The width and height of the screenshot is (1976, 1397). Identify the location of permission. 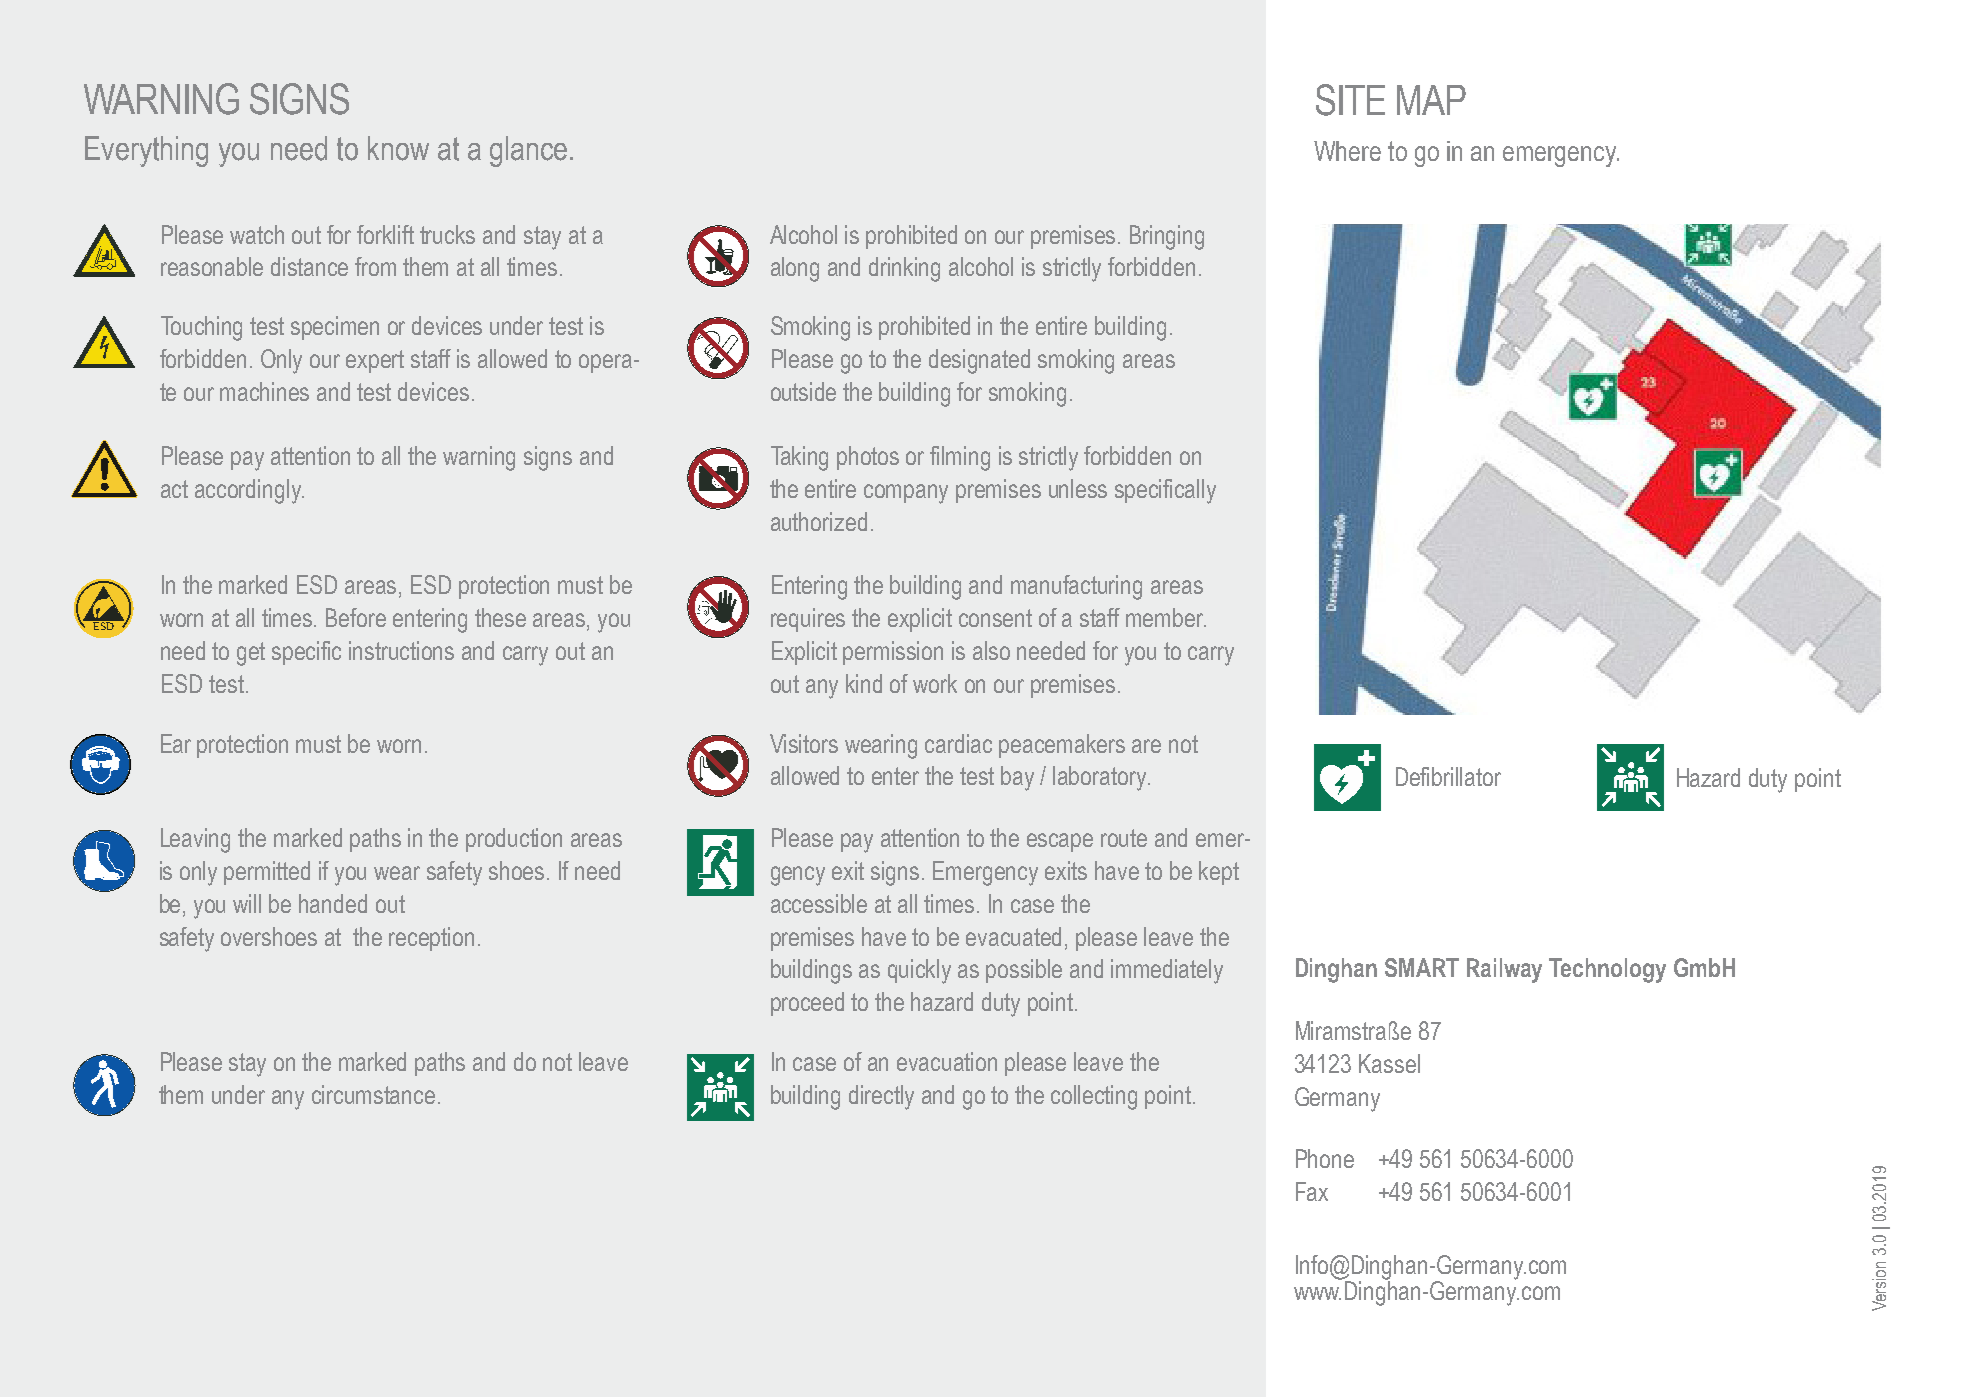
(893, 653).
